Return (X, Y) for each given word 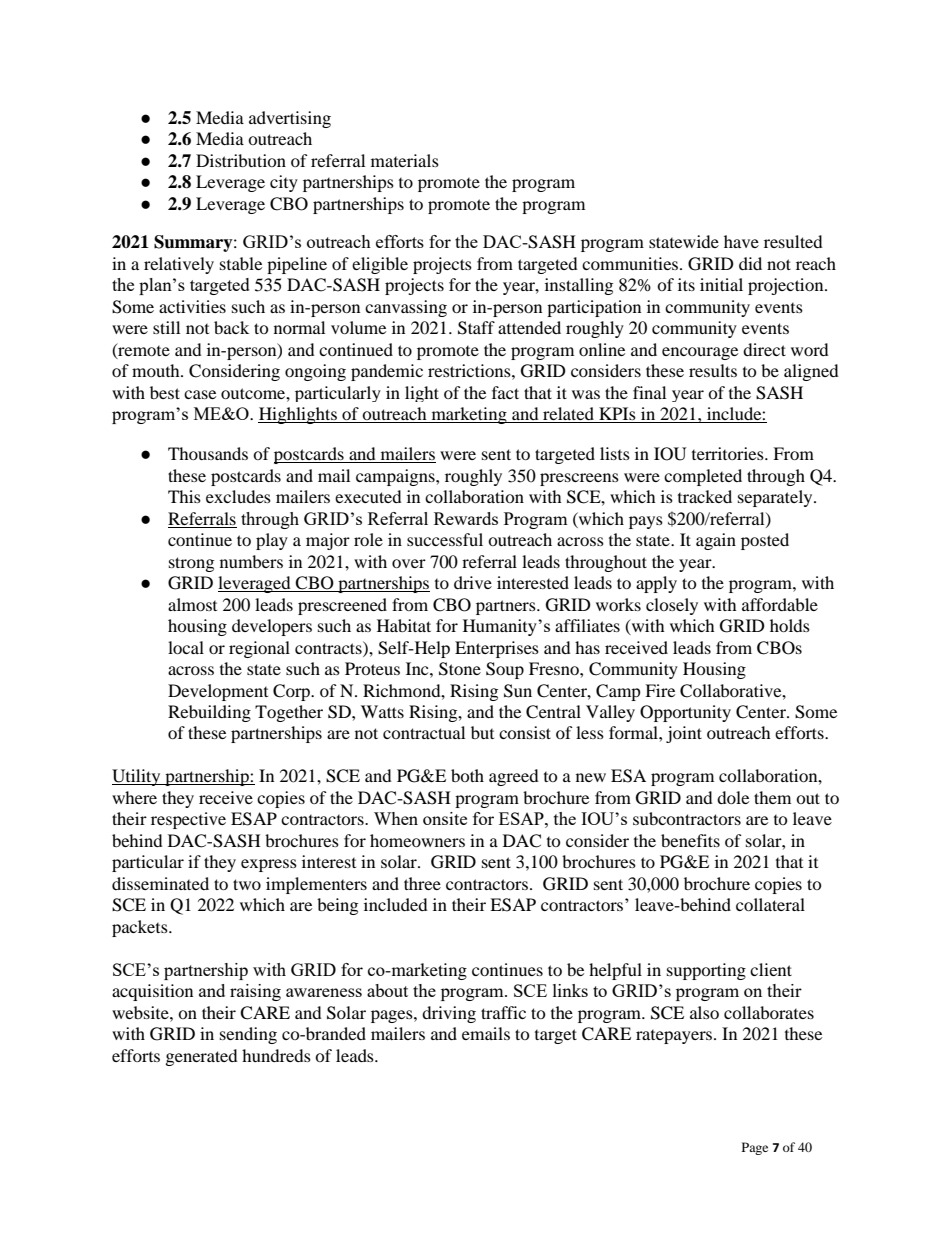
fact (505, 392)
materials (405, 160)
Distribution (241, 160)
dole (733, 797)
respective (188, 820)
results (713, 370)
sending (248, 1035)
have (741, 241)
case (200, 394)
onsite (445, 818)
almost (192, 604)
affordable (780, 604)
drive (473, 582)
